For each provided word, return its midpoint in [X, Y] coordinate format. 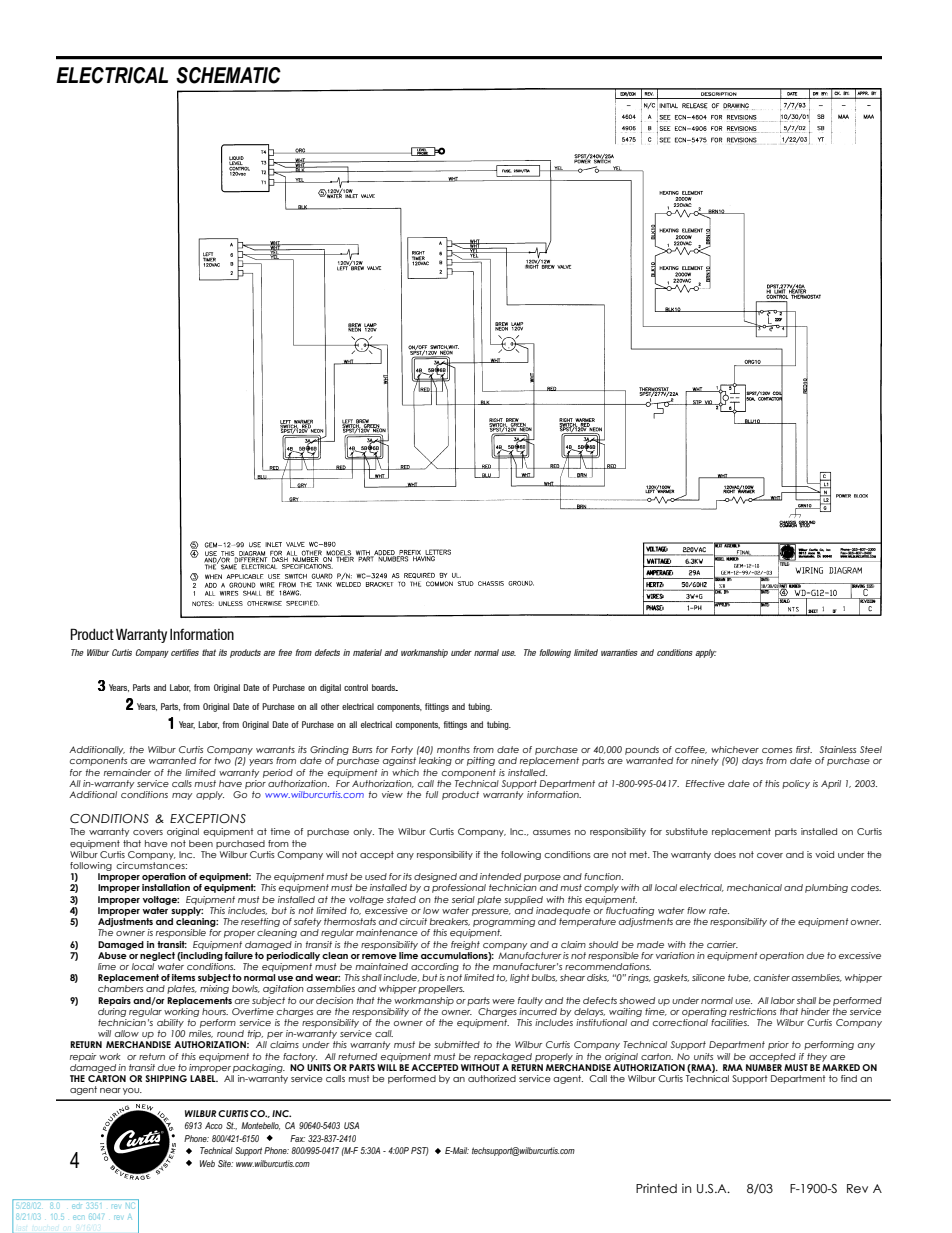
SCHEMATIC [228, 75]
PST [420, 1151]
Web [207, 1163]
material [367, 652]
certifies [185, 652]
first [804, 749]
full [432, 794]
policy [796, 784]
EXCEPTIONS [208, 819]
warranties [619, 652]
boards [385, 687]
